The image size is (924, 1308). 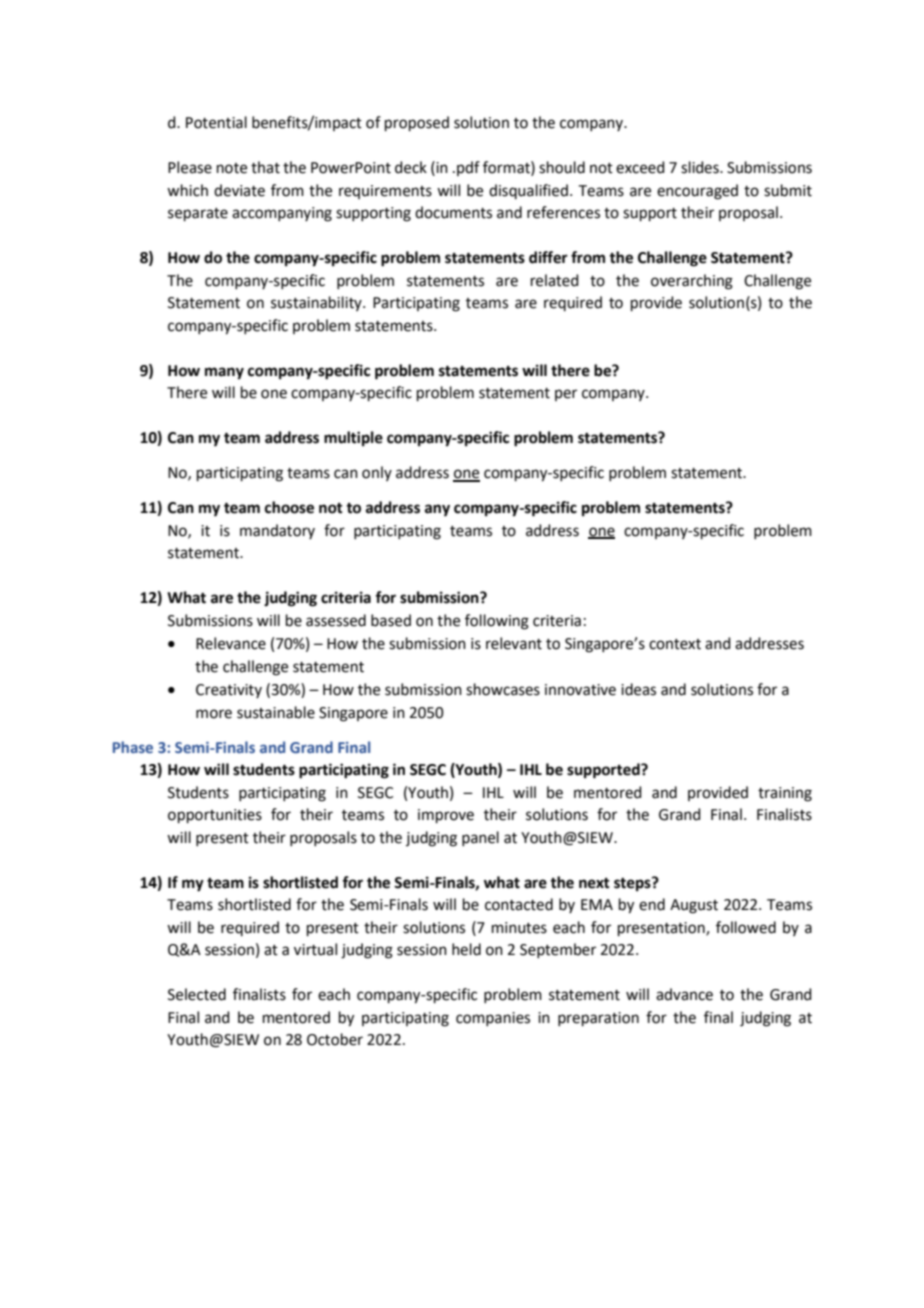 What do you see at coordinates (566, 395) in the screenshot?
I see `per` at bounding box center [566, 395].
